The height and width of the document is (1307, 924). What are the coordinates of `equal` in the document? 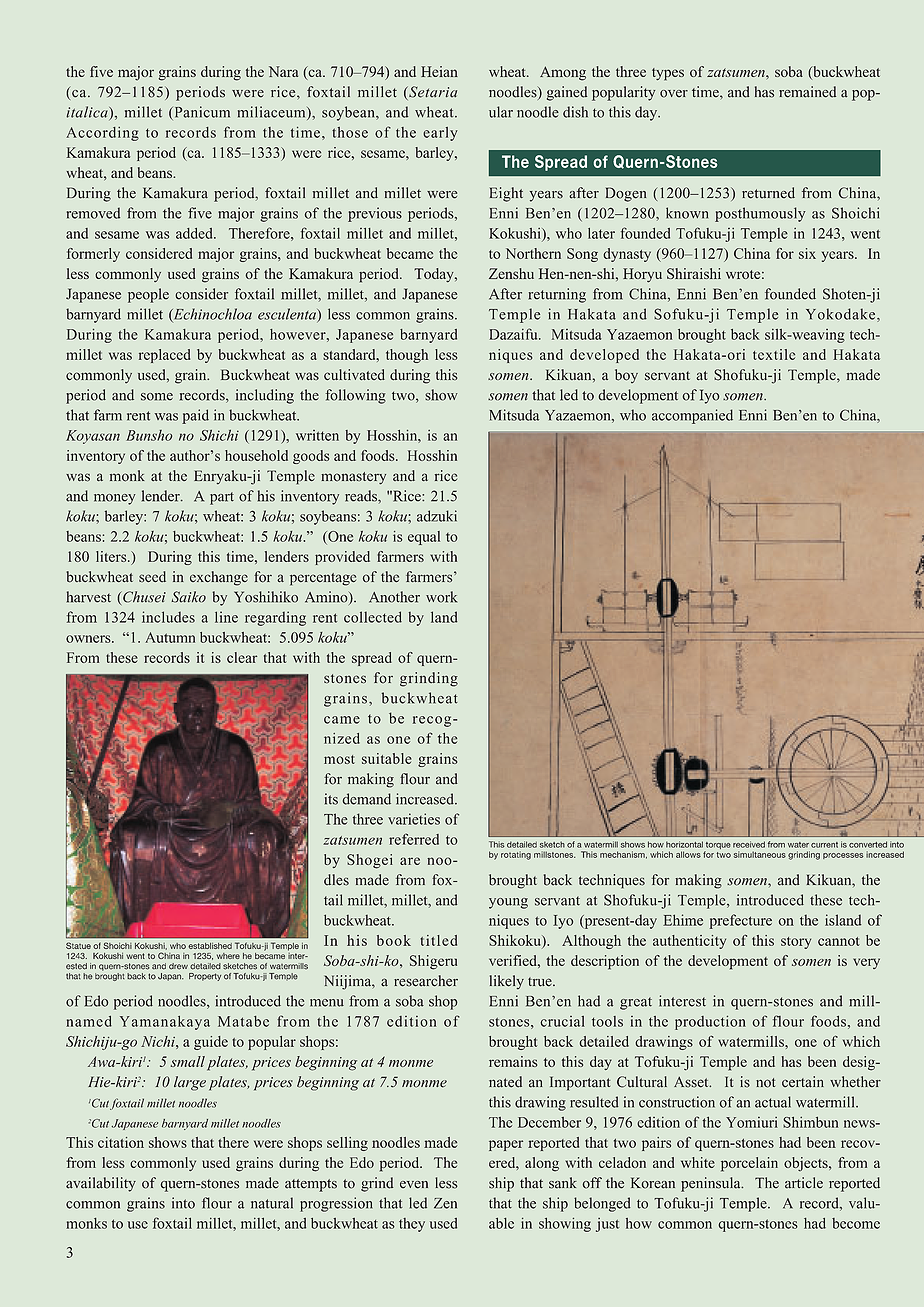 It's located at (424, 538).
